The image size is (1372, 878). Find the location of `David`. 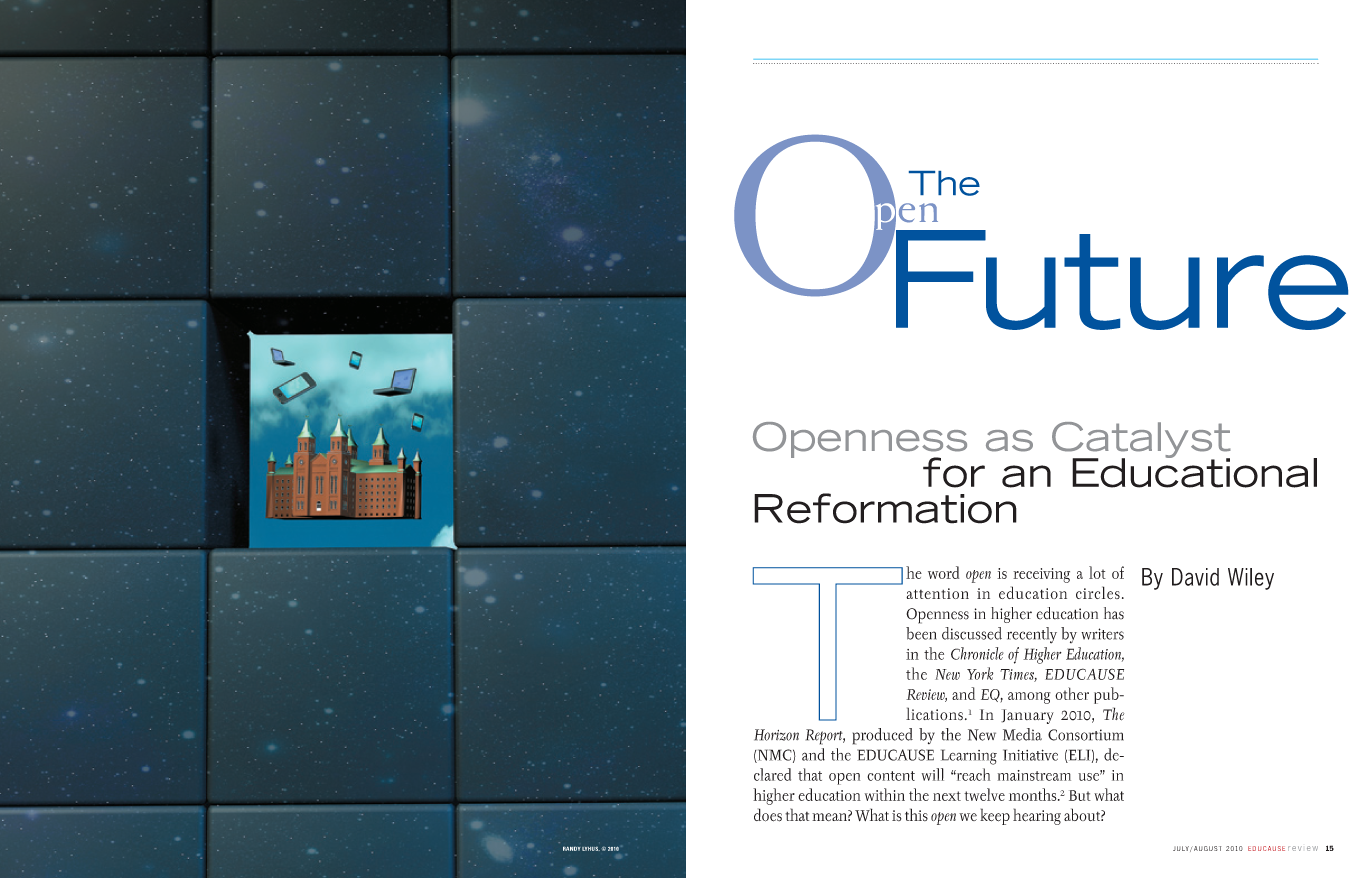

David is located at coordinates (1195, 577).
